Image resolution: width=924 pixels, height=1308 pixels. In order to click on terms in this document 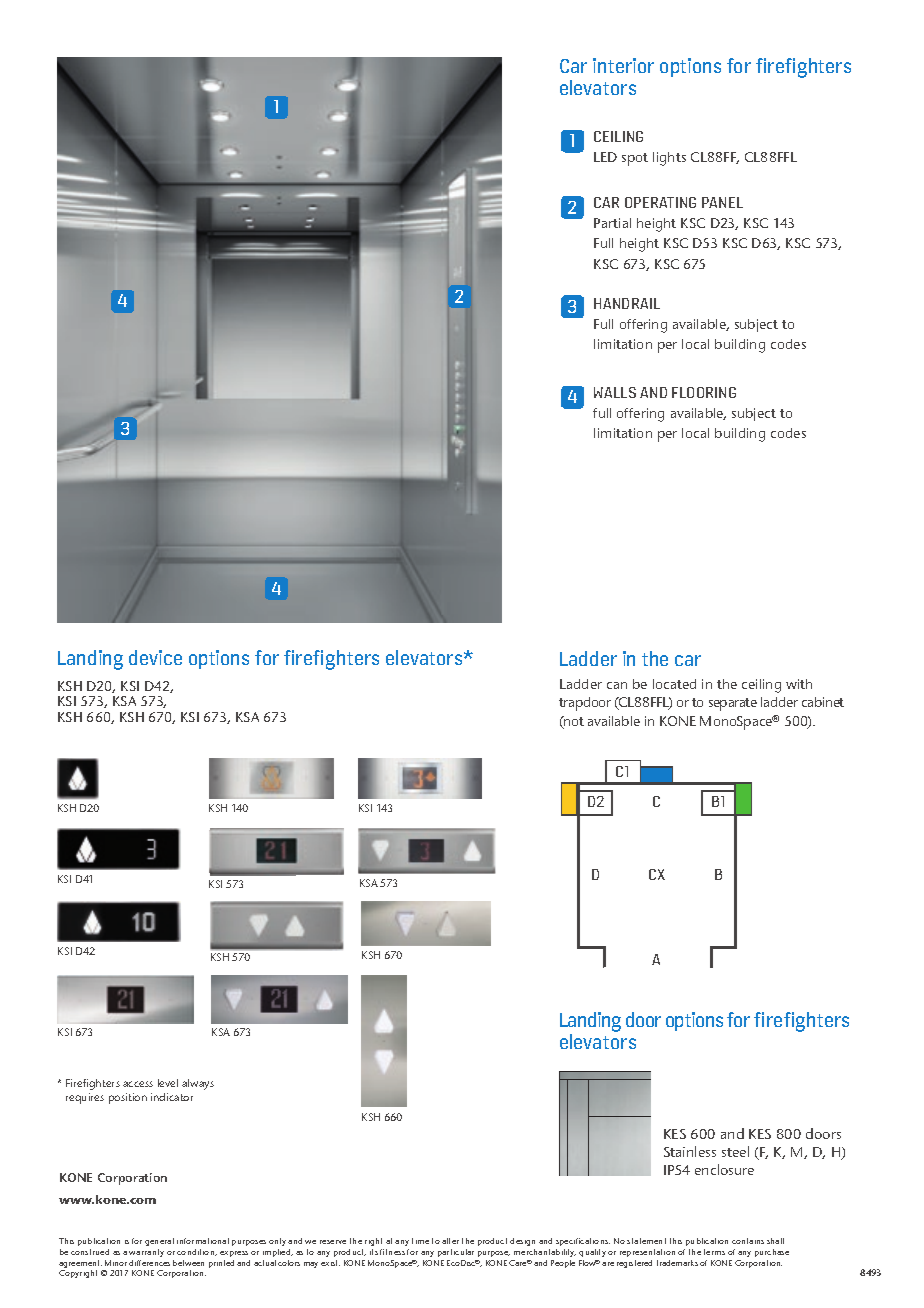, I will do `click(714, 1252)`.
